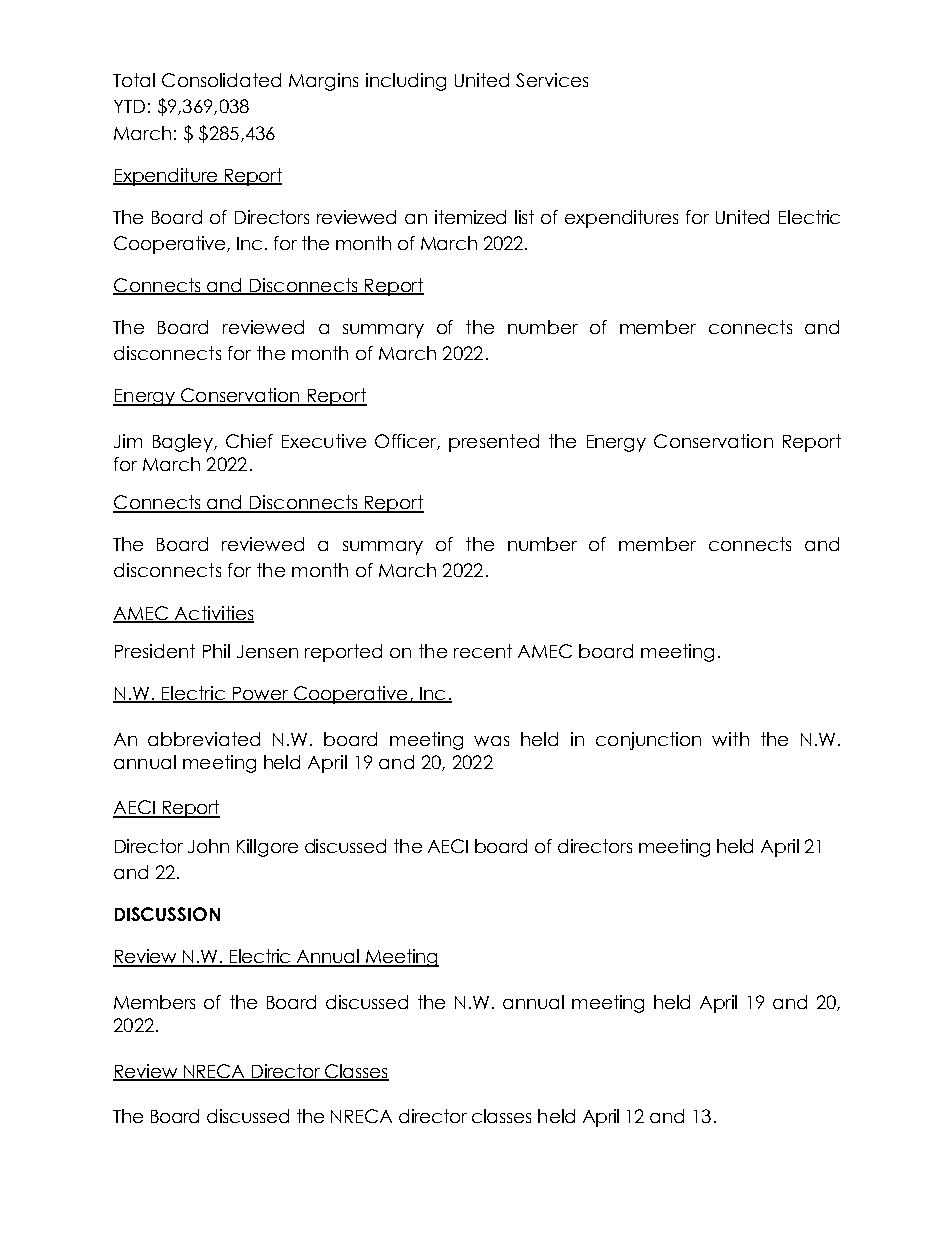  I want to click on was, so click(491, 741).
